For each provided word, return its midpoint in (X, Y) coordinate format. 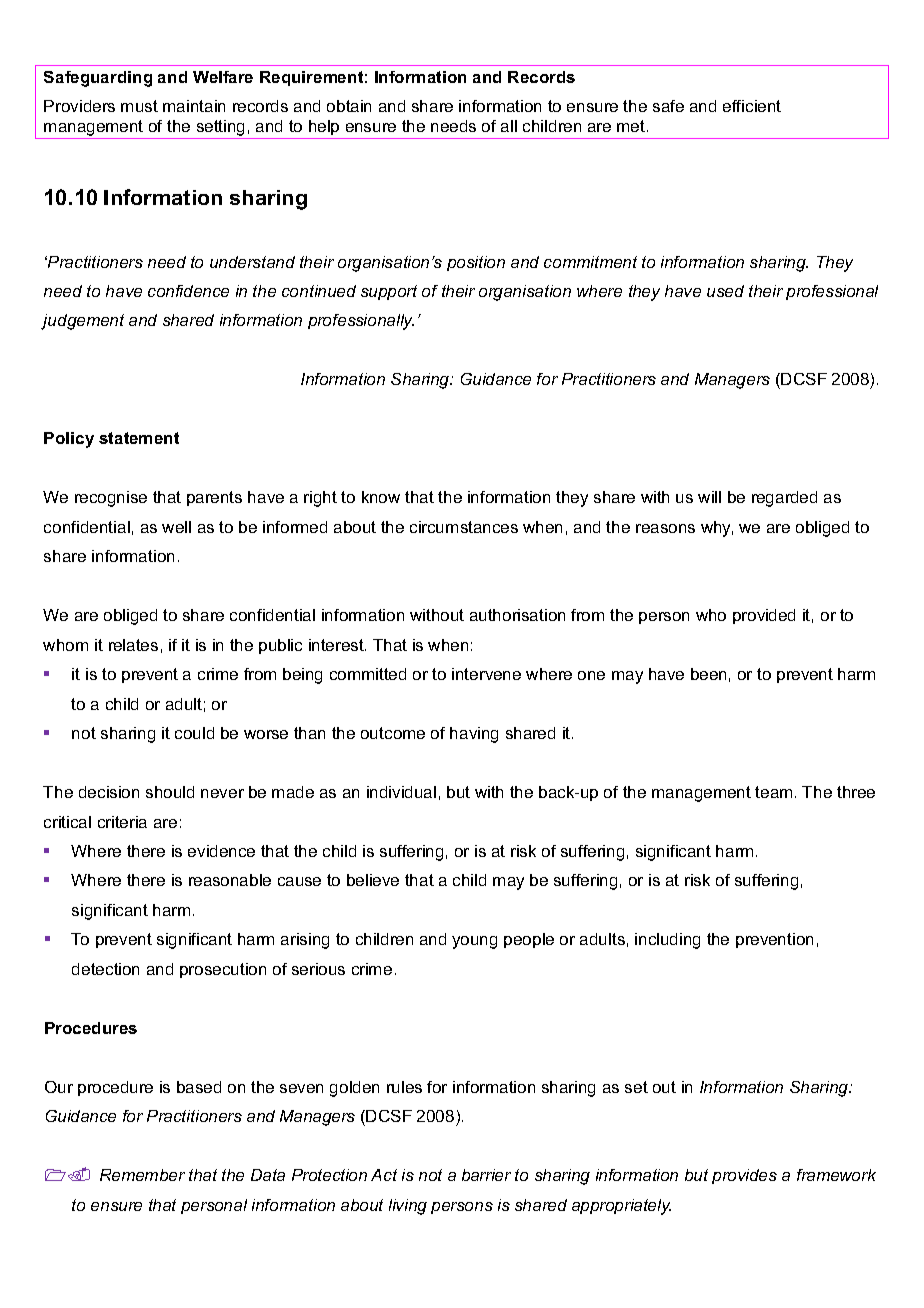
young (474, 942)
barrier (486, 1175)
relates (133, 645)
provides (744, 1176)
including (667, 941)
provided (764, 616)
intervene (486, 674)
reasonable (230, 880)
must (139, 106)
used (725, 291)
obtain (349, 106)
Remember (142, 1175)
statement (139, 438)
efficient (752, 106)
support (389, 292)
